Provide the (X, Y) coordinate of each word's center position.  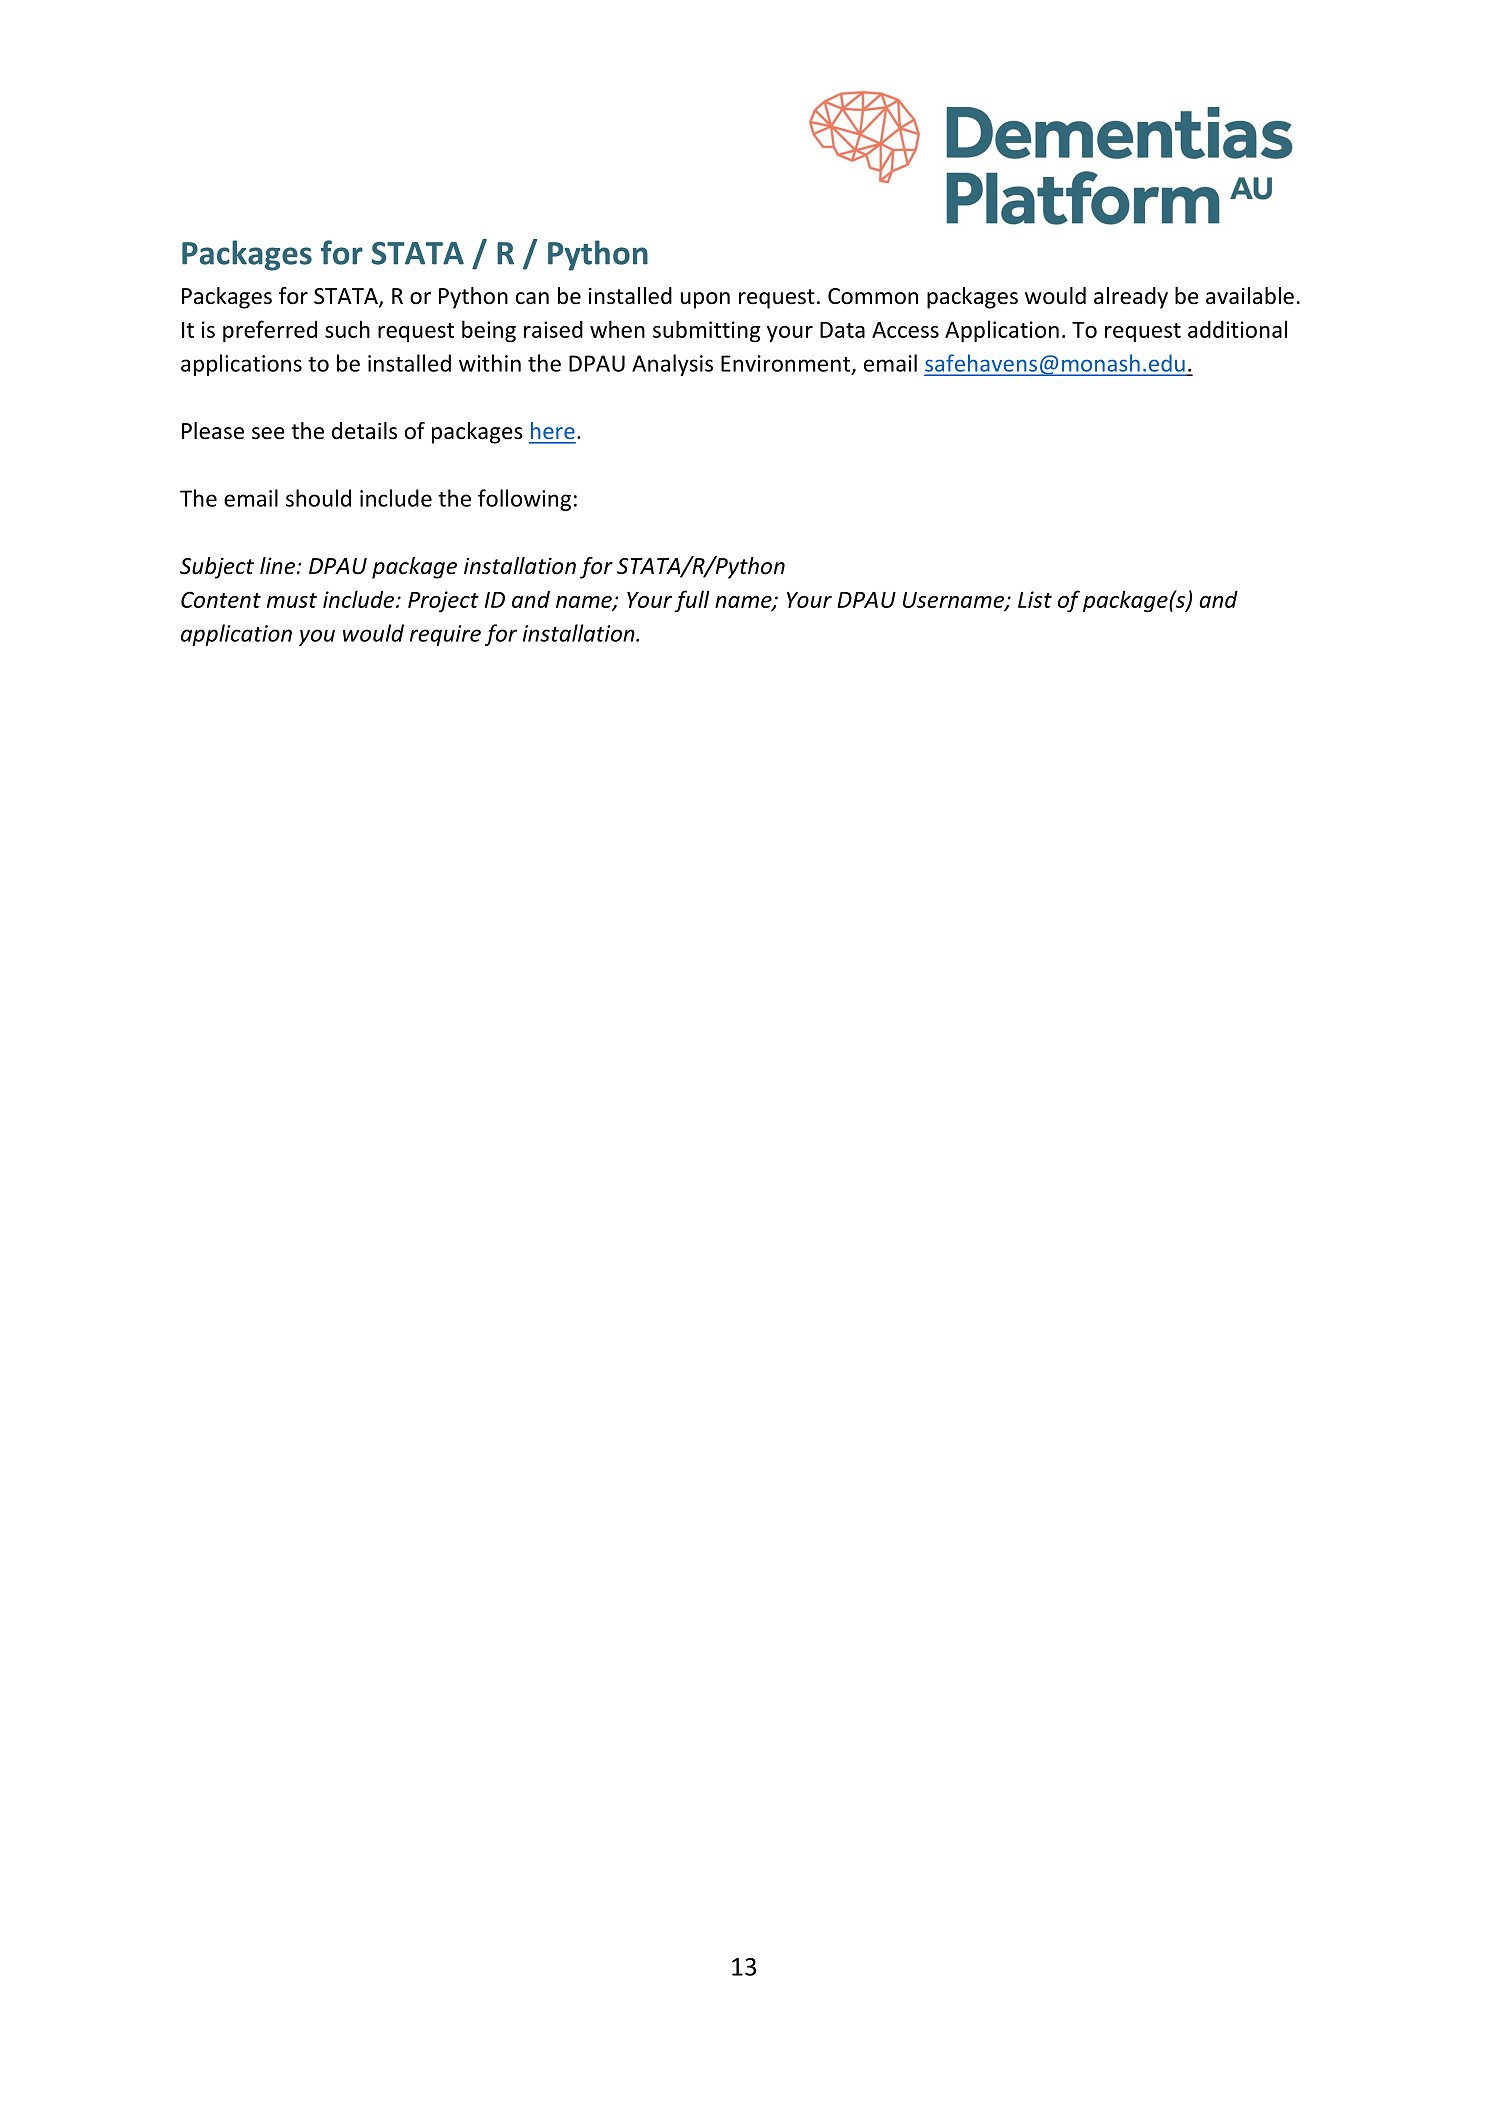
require (445, 635)
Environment (787, 364)
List (1035, 599)
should (318, 498)
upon (705, 300)
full (692, 601)
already (1131, 298)
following (524, 500)
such (347, 329)
